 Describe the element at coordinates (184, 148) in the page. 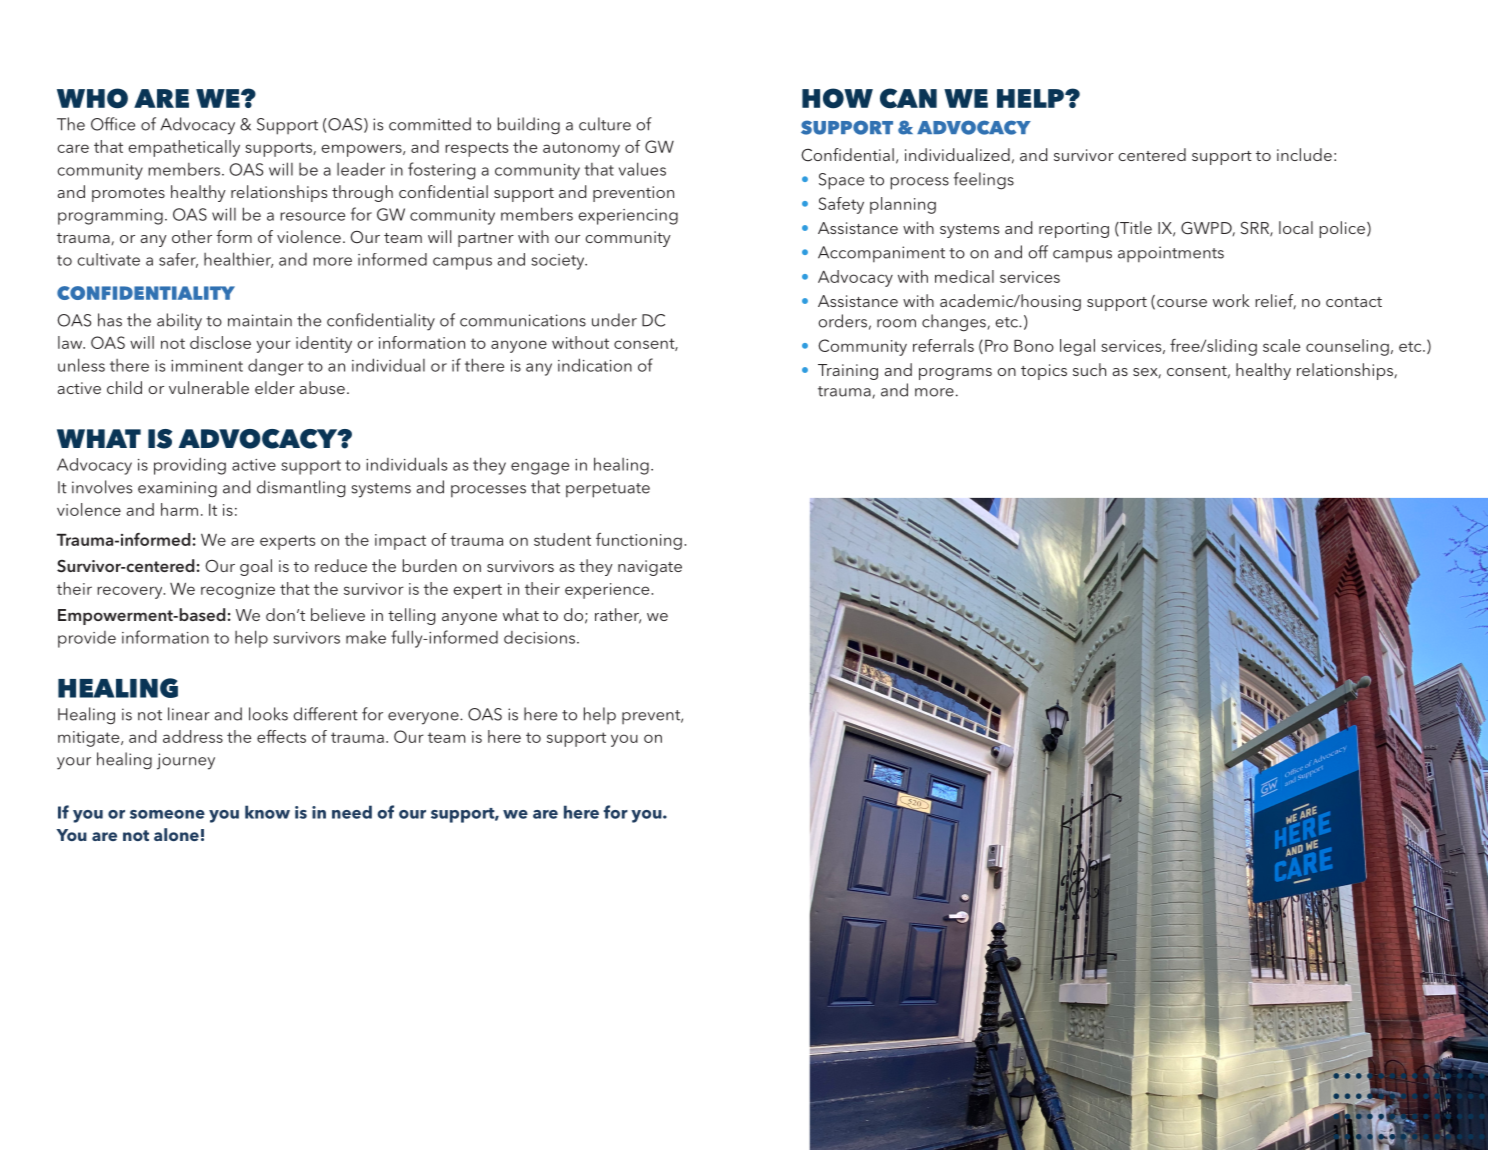

I see `empathetically` at that location.
